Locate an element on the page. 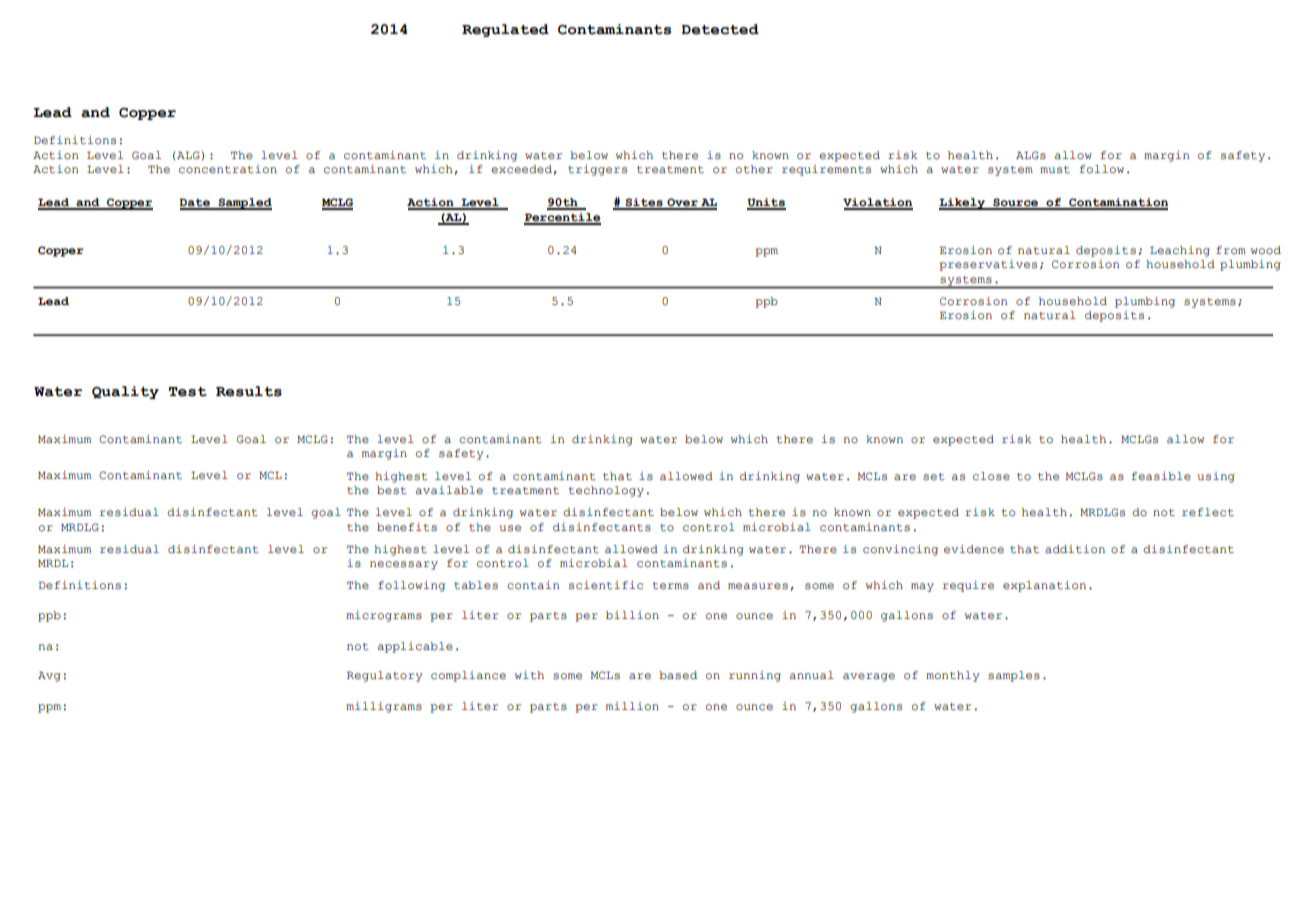 This image has height=915, width=1316. samples is located at coordinates (1014, 676).
